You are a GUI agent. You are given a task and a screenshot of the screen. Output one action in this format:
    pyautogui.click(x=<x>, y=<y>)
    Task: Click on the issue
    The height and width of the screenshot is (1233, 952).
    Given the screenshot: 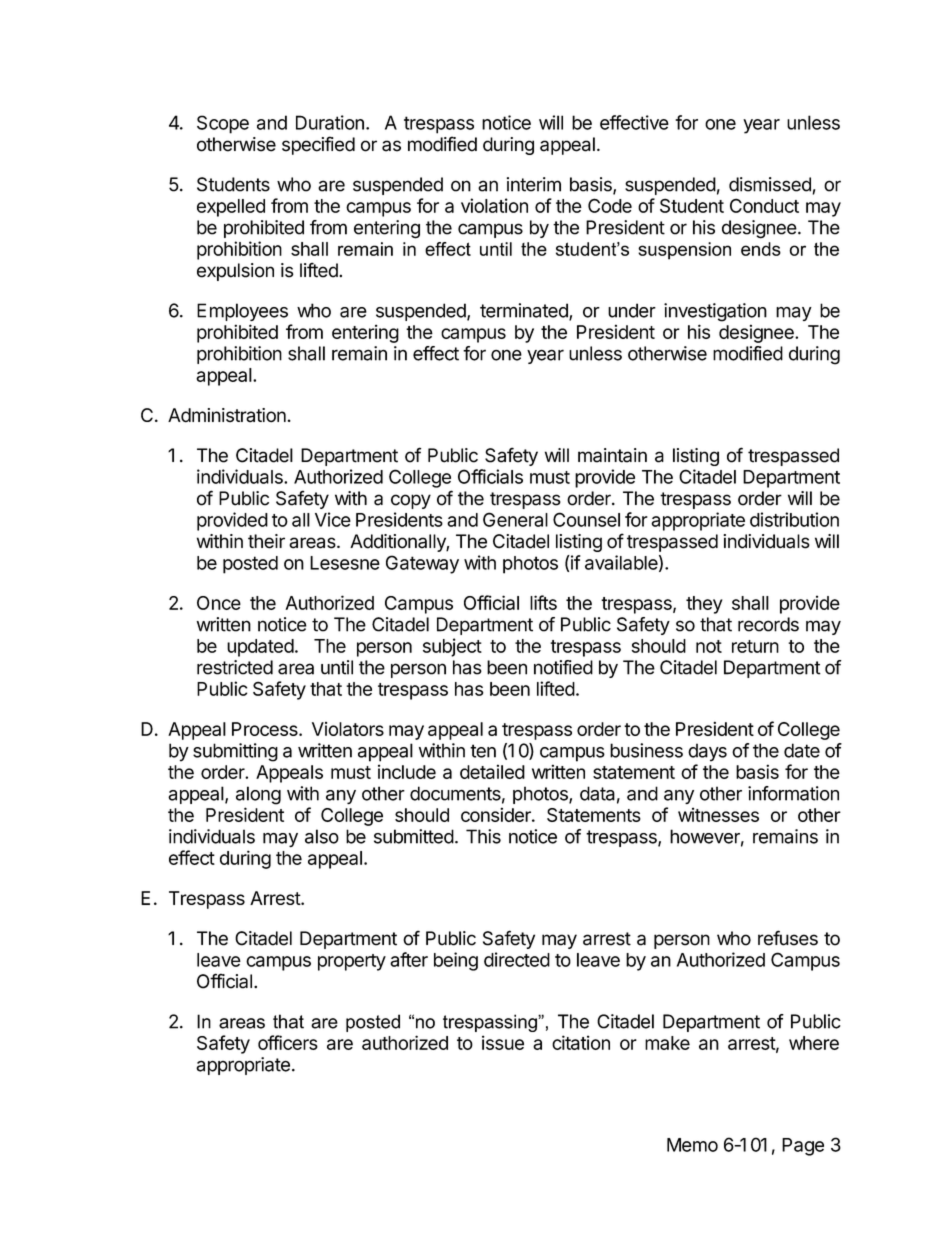 What is the action you would take?
    pyautogui.click(x=503, y=1042)
